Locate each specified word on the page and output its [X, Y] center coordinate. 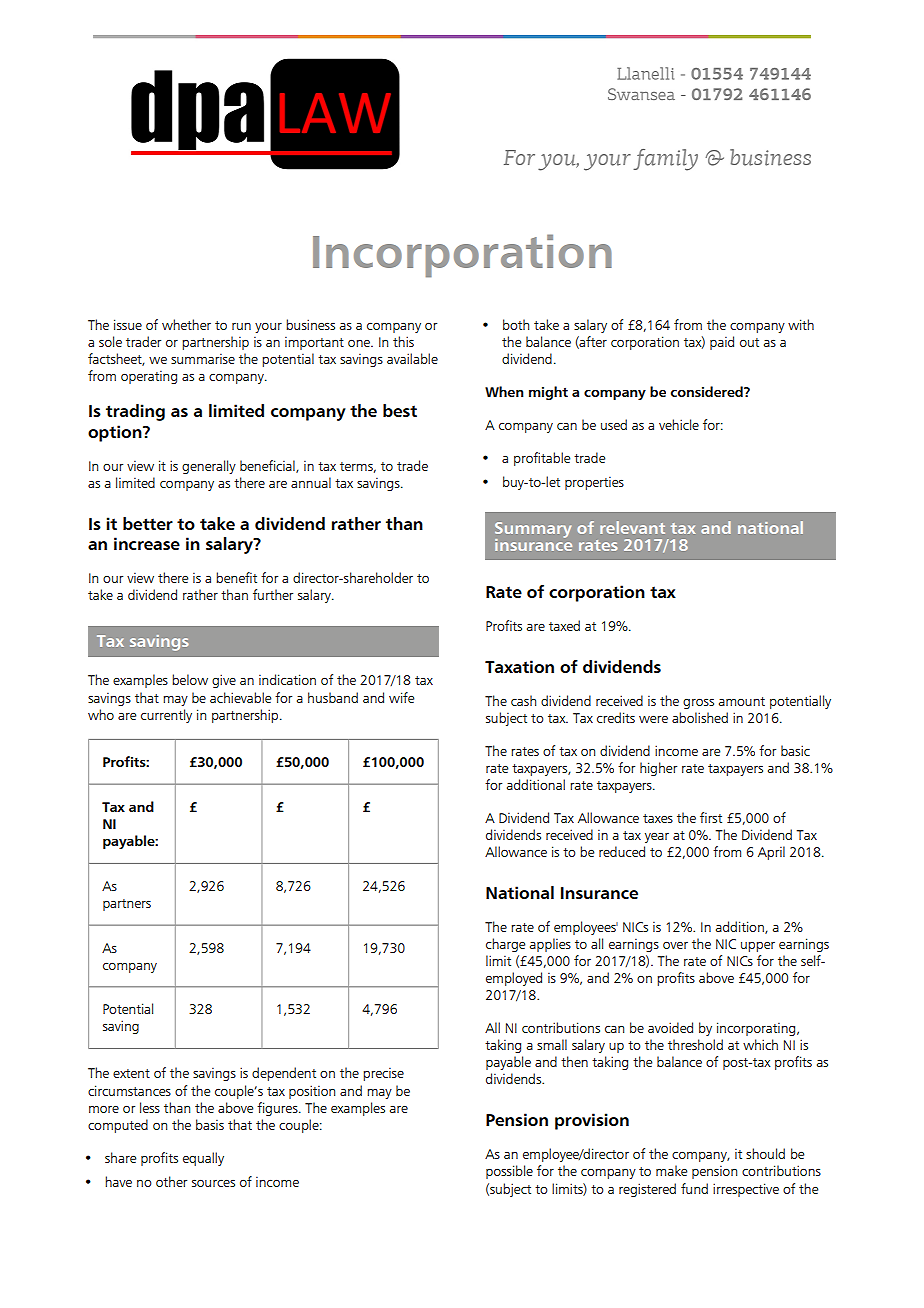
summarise [203, 359]
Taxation [519, 666]
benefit [236, 577]
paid [722, 343]
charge [505, 945]
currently [166, 716]
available [412, 358]
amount [742, 701]
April [771, 853]
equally [203, 1159]
